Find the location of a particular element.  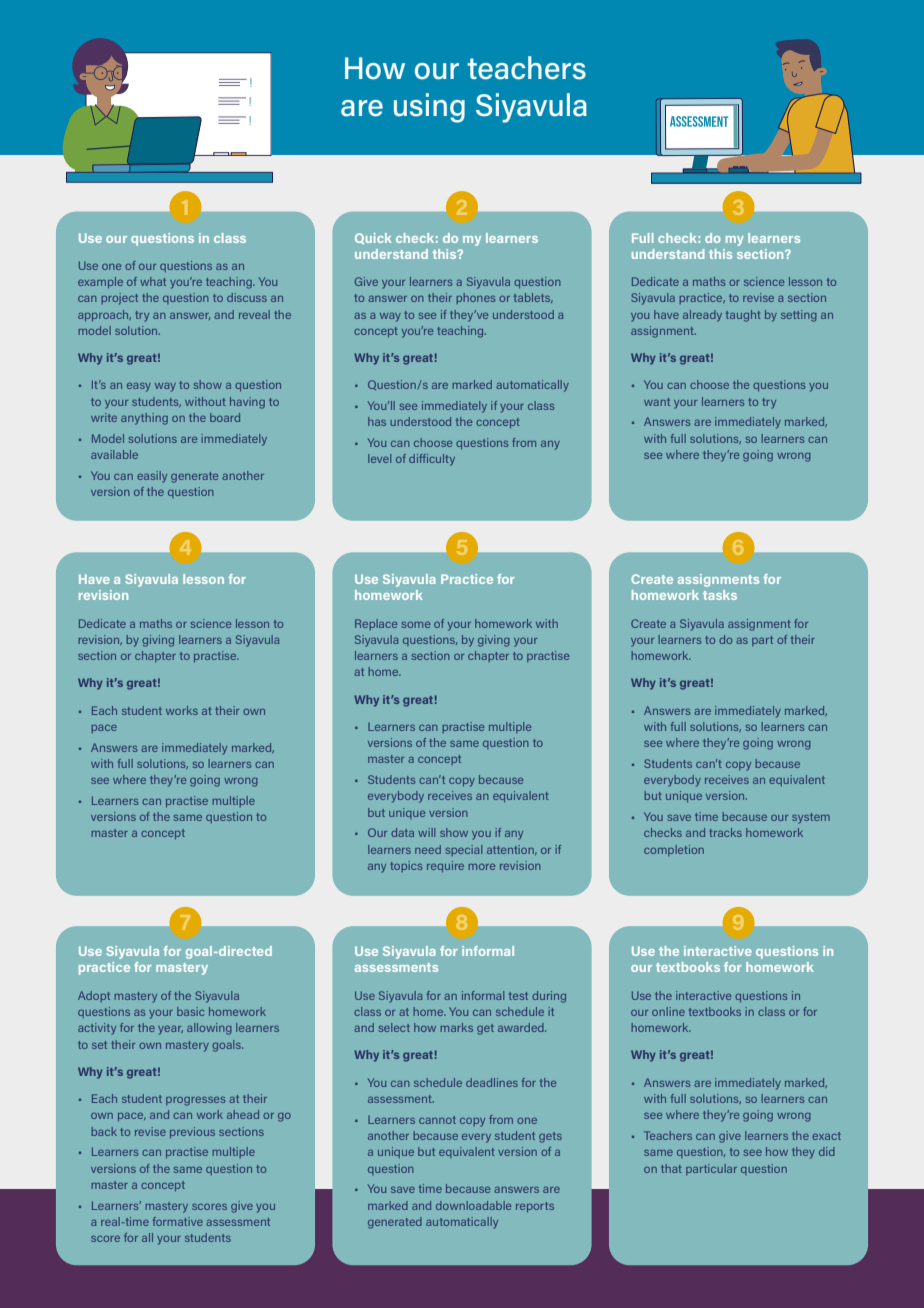

formative is located at coordinates (178, 1221).
